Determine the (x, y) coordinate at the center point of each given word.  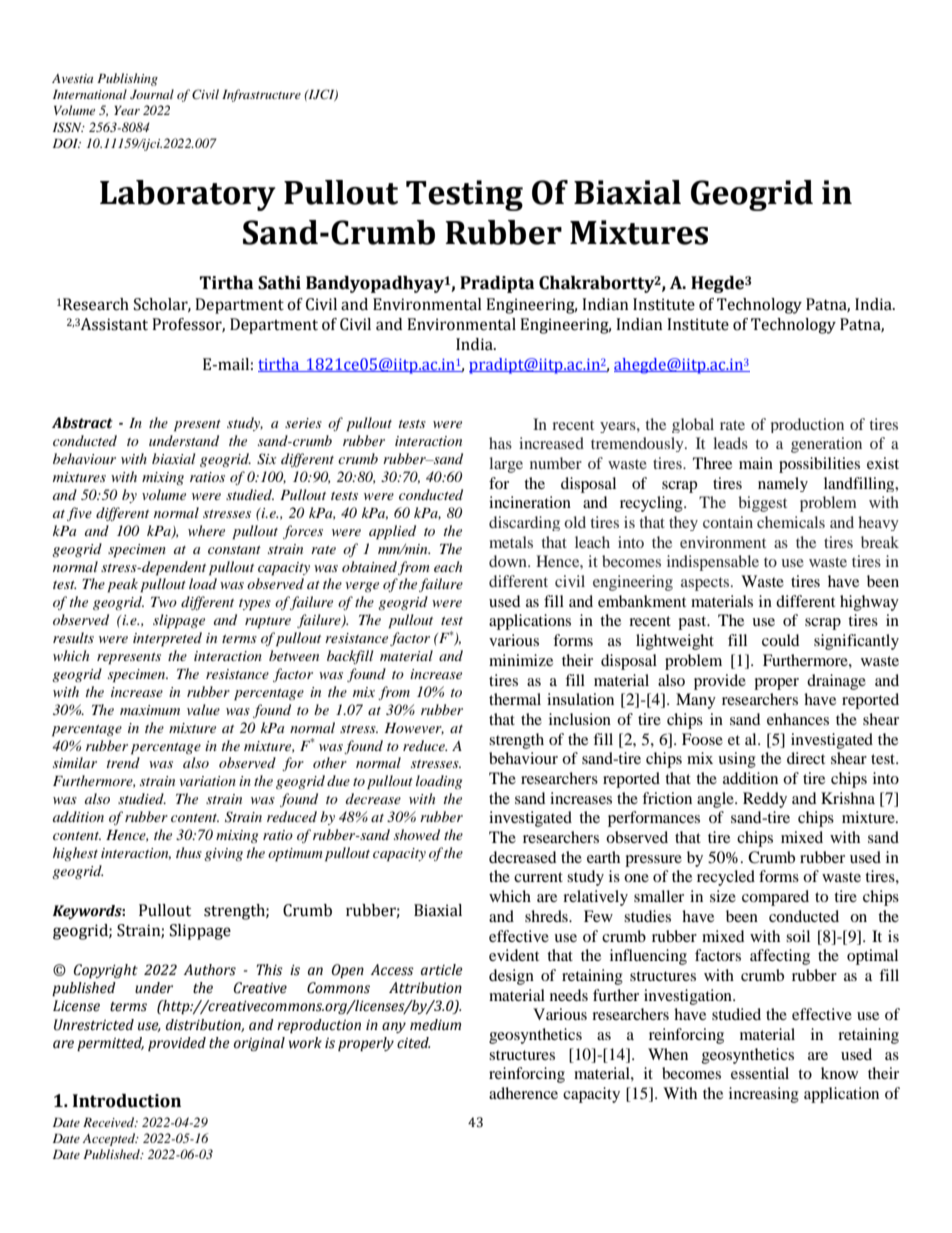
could (781, 640)
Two (164, 602)
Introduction (127, 1101)
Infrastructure (261, 95)
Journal (152, 94)
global (693, 425)
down (509, 561)
